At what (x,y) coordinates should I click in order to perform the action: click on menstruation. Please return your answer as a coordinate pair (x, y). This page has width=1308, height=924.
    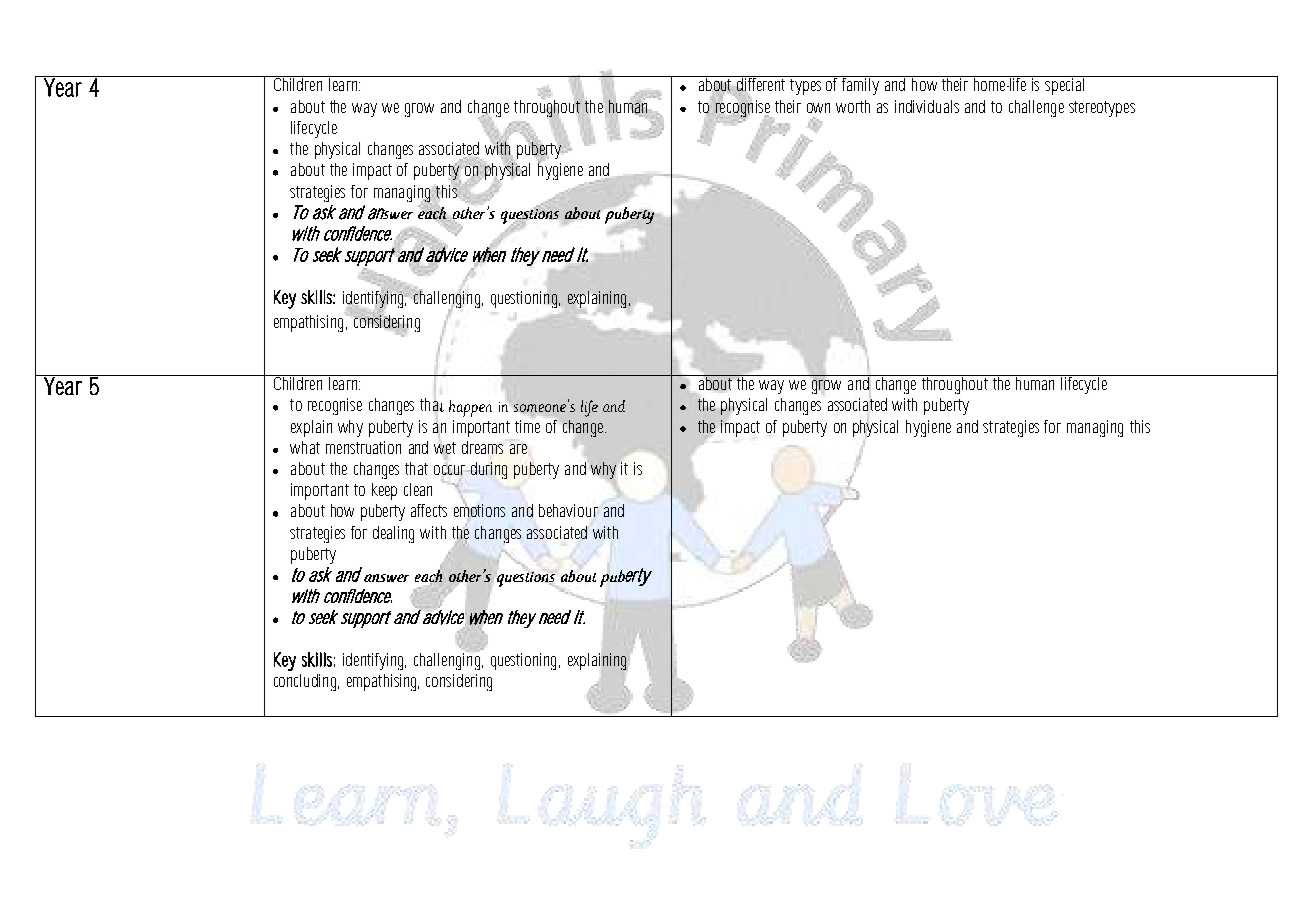
    Looking at the image, I should click on (363, 447).
